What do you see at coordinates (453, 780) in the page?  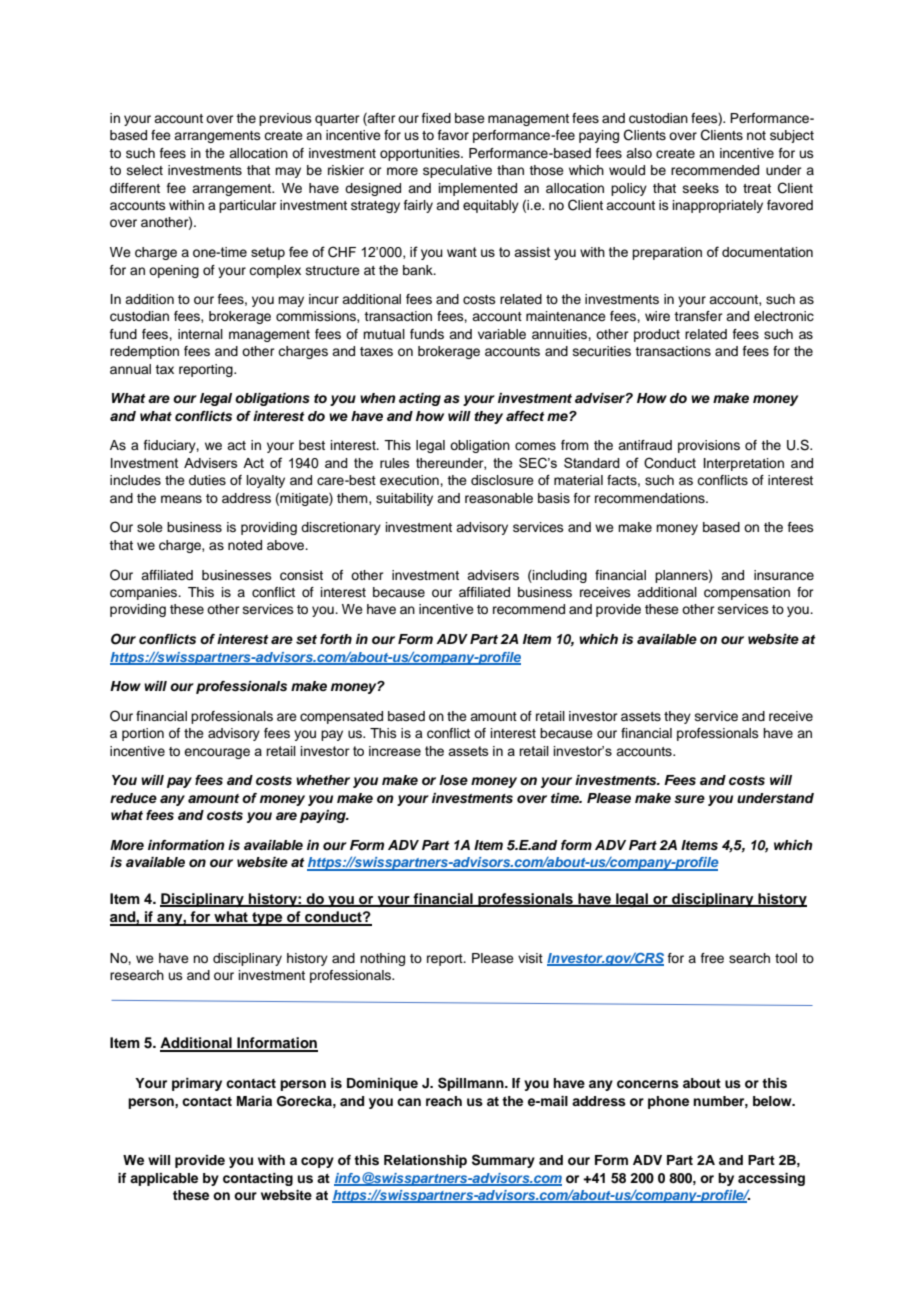 I see `lose` at bounding box center [453, 780].
